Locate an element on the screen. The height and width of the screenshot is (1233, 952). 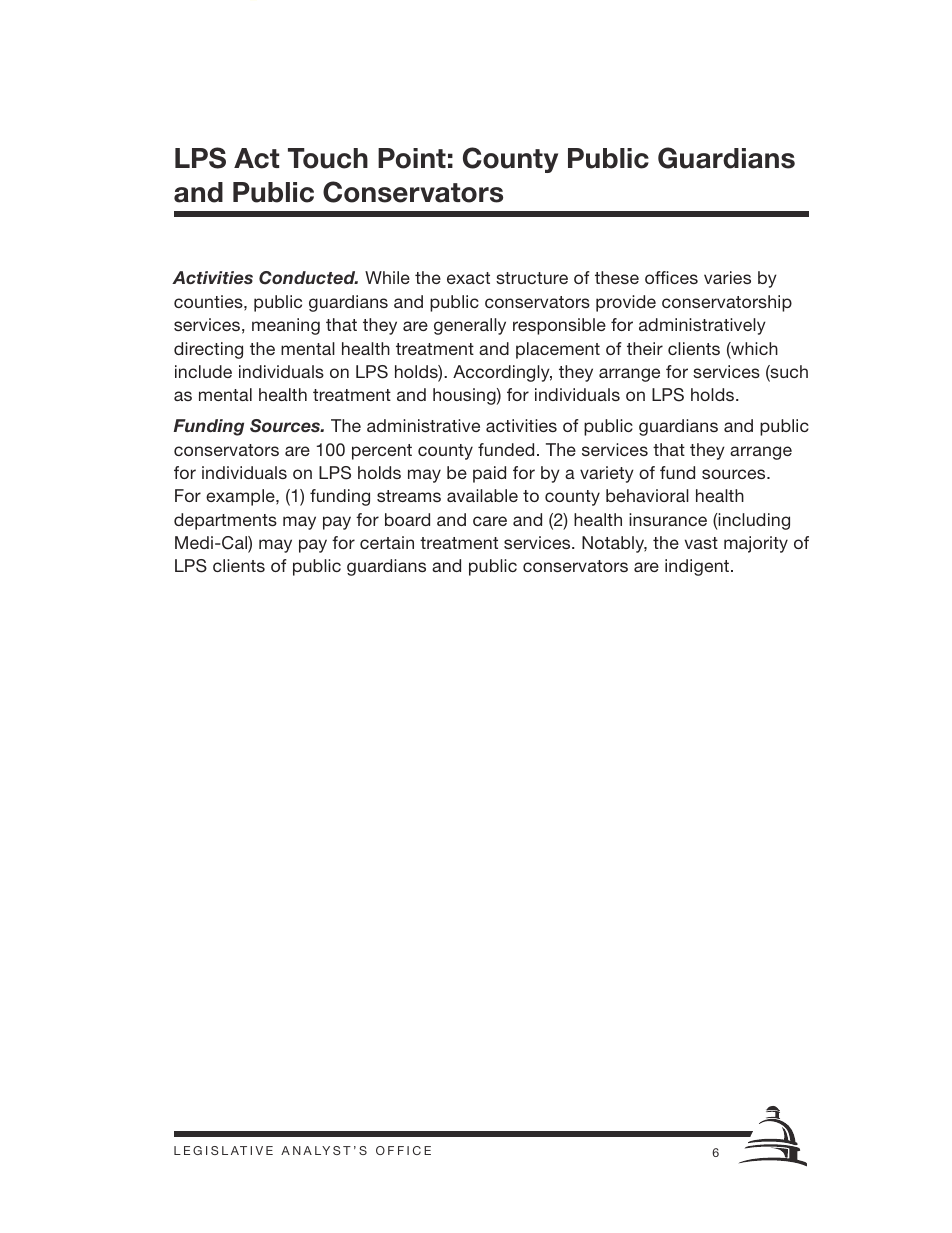
indigent is located at coordinates (697, 567).
